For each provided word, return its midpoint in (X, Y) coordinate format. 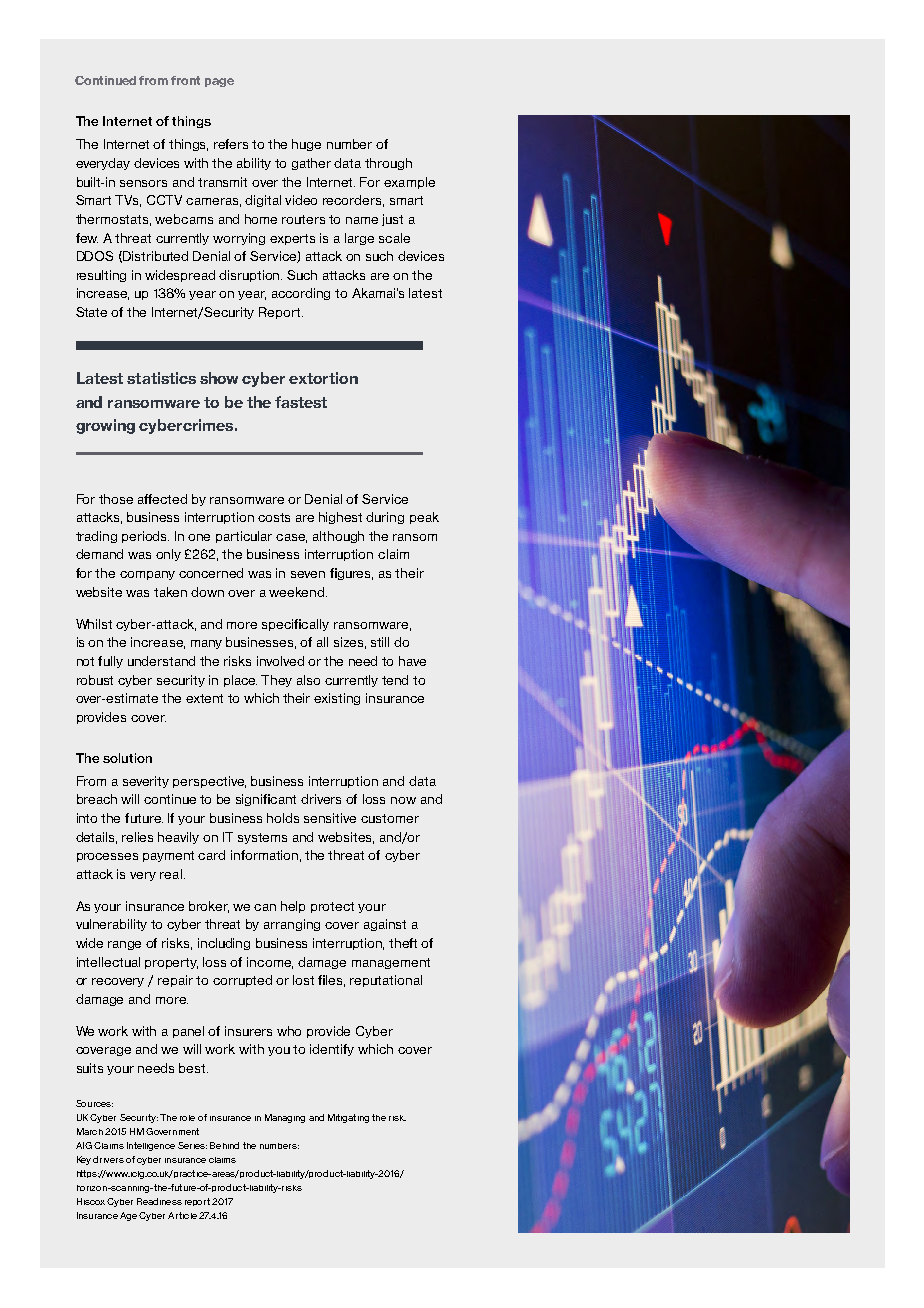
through (388, 164)
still (380, 642)
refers (231, 144)
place (240, 681)
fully (110, 662)
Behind (224, 1145)
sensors (143, 183)
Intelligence (151, 1146)
